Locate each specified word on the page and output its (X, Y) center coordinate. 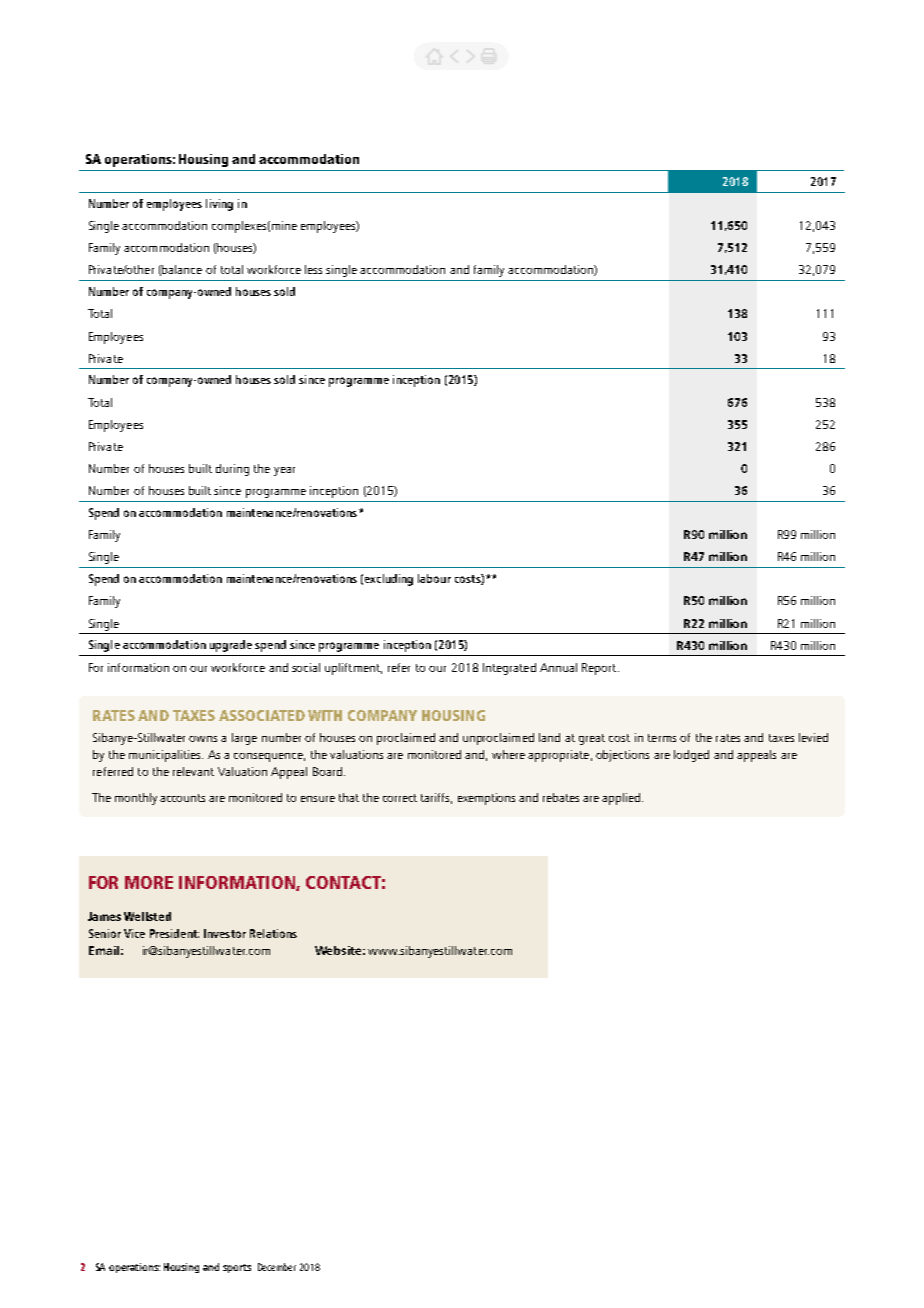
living (219, 205)
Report (600, 669)
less (313, 269)
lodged (691, 756)
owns (203, 739)
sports (237, 1268)
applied (621, 799)
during (232, 470)
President (174, 933)
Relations (273, 933)
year (284, 471)
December (277, 1267)
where (508, 754)
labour (434, 578)
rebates (561, 797)
